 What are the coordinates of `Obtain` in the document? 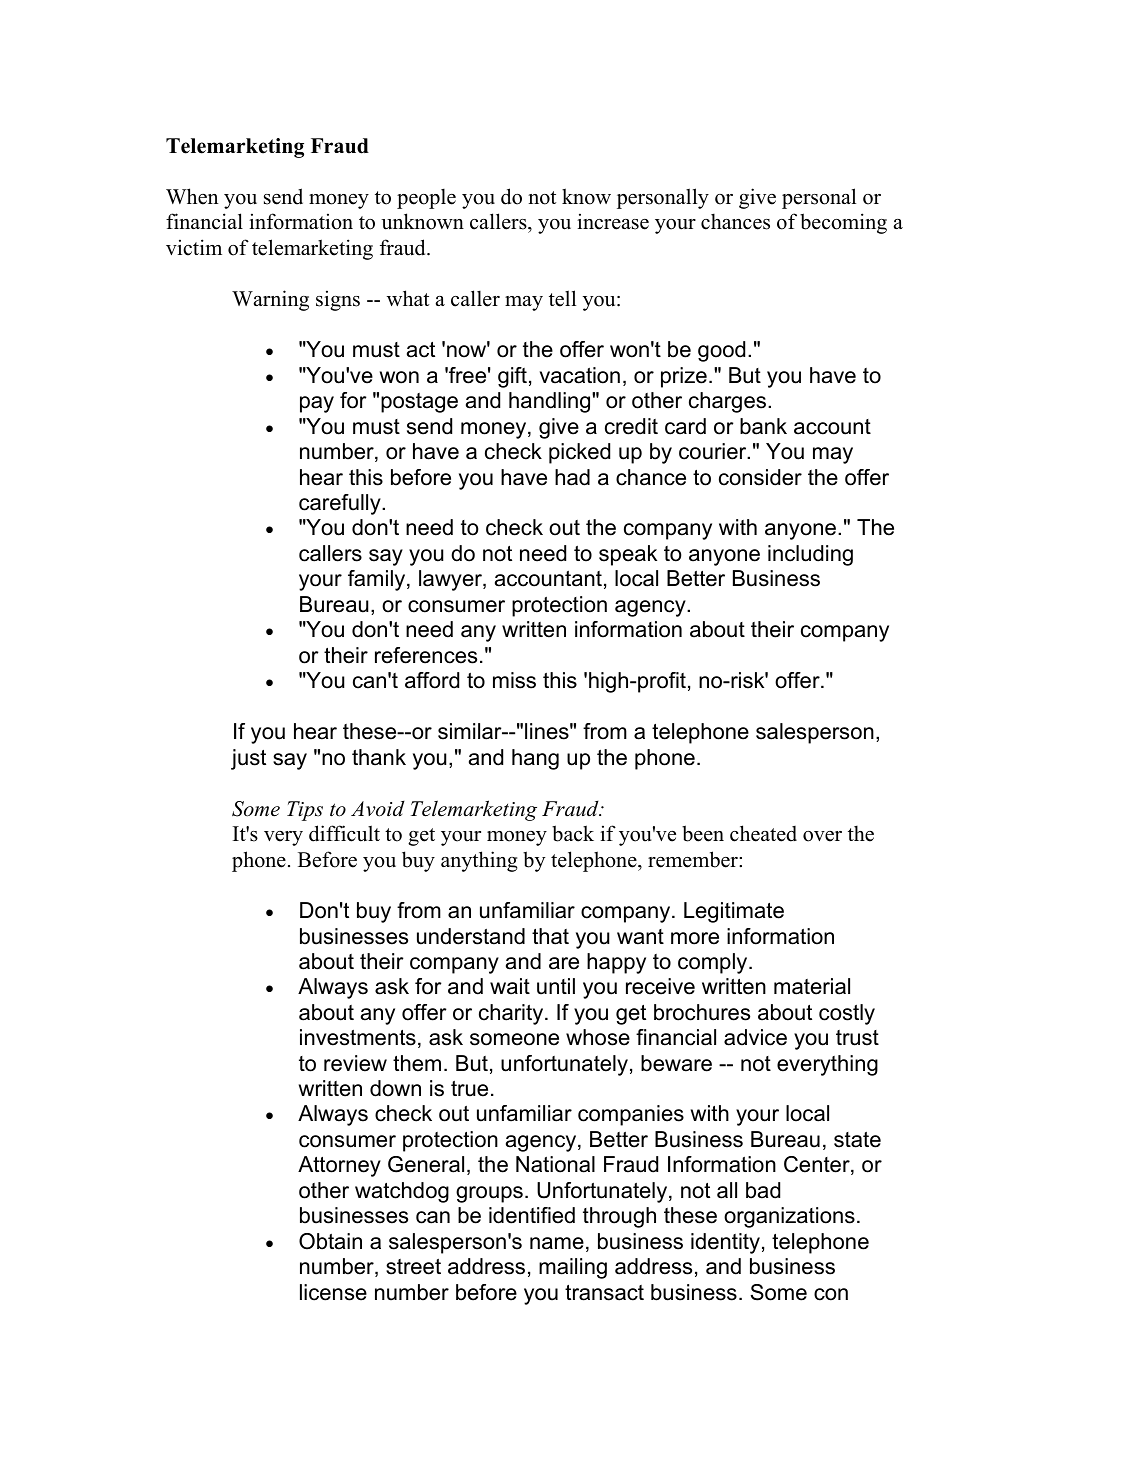 It's located at (330, 1241).
